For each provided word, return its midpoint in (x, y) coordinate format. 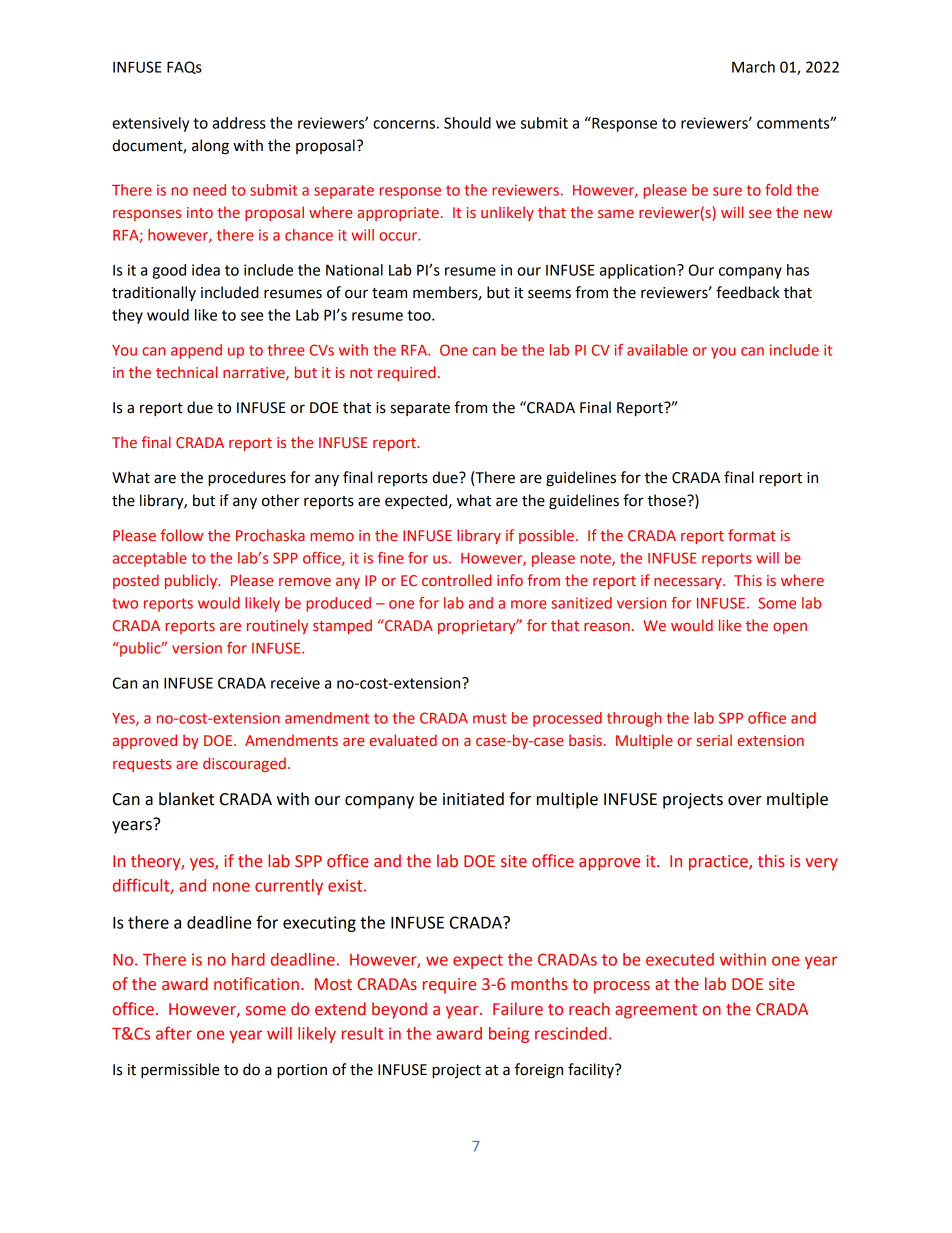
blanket (186, 799)
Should (467, 123)
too (420, 315)
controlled (456, 580)
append (196, 351)
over (745, 801)
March (753, 67)
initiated (473, 799)
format (751, 535)
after (174, 1033)
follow (182, 535)
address (239, 123)
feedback (748, 292)
